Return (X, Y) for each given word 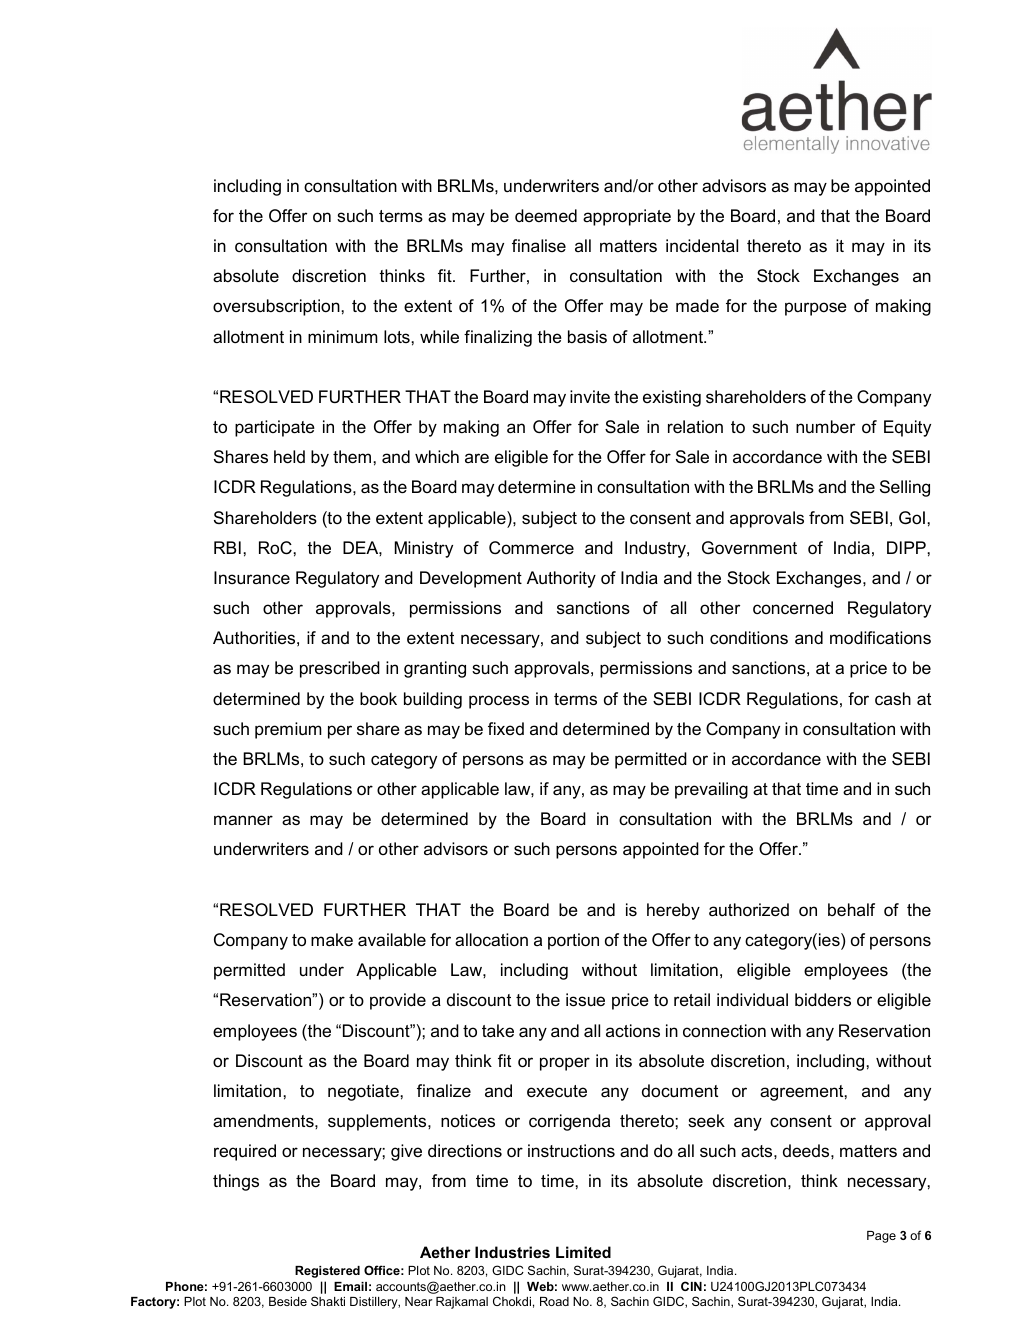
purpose (816, 309)
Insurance (252, 578)
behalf (851, 910)
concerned (793, 608)
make (332, 940)
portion (573, 941)
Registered (327, 1272)
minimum (343, 337)
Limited (583, 1252)
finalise (539, 246)
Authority (561, 579)
